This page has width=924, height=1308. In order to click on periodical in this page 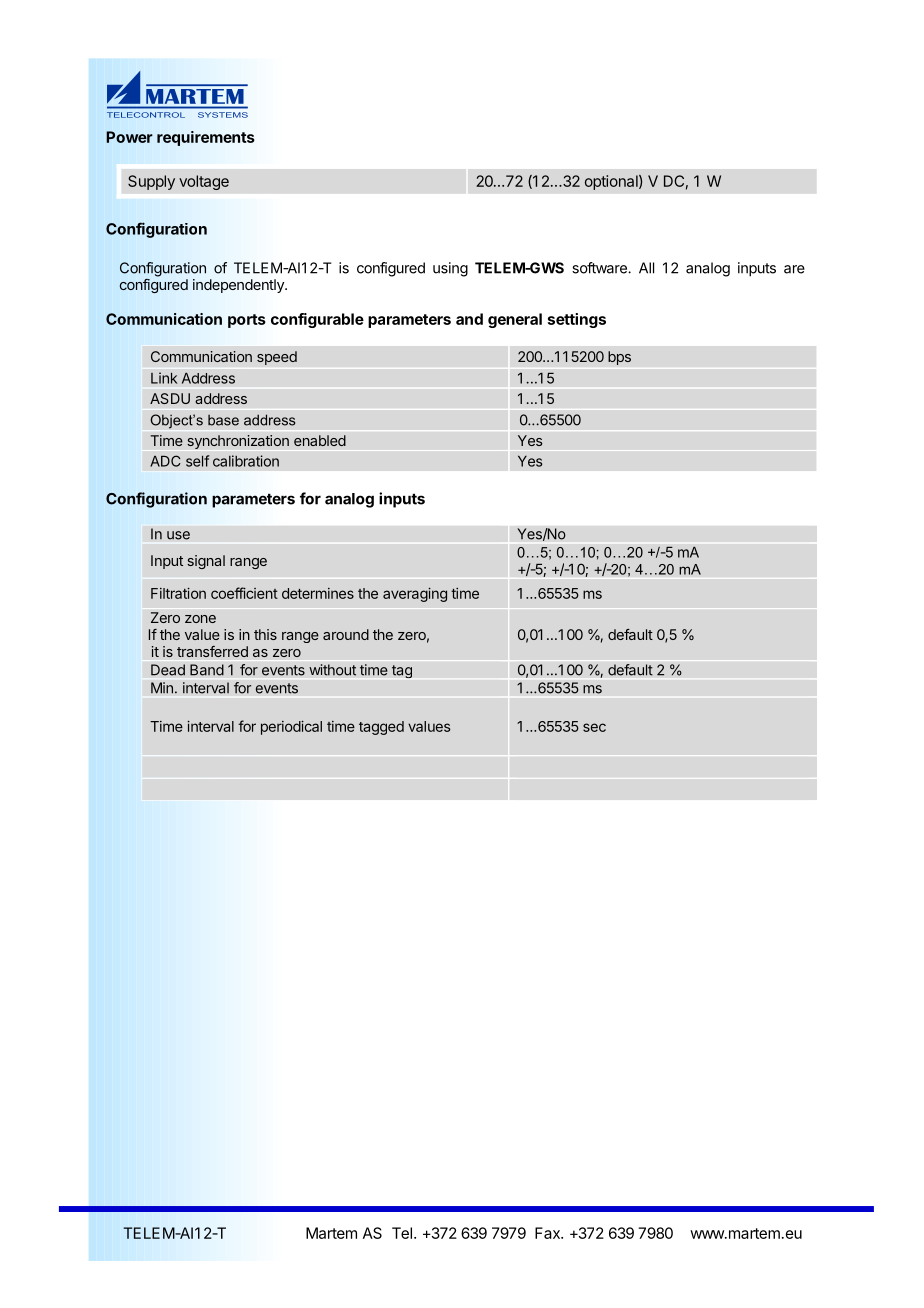, I will do `click(291, 727)`.
